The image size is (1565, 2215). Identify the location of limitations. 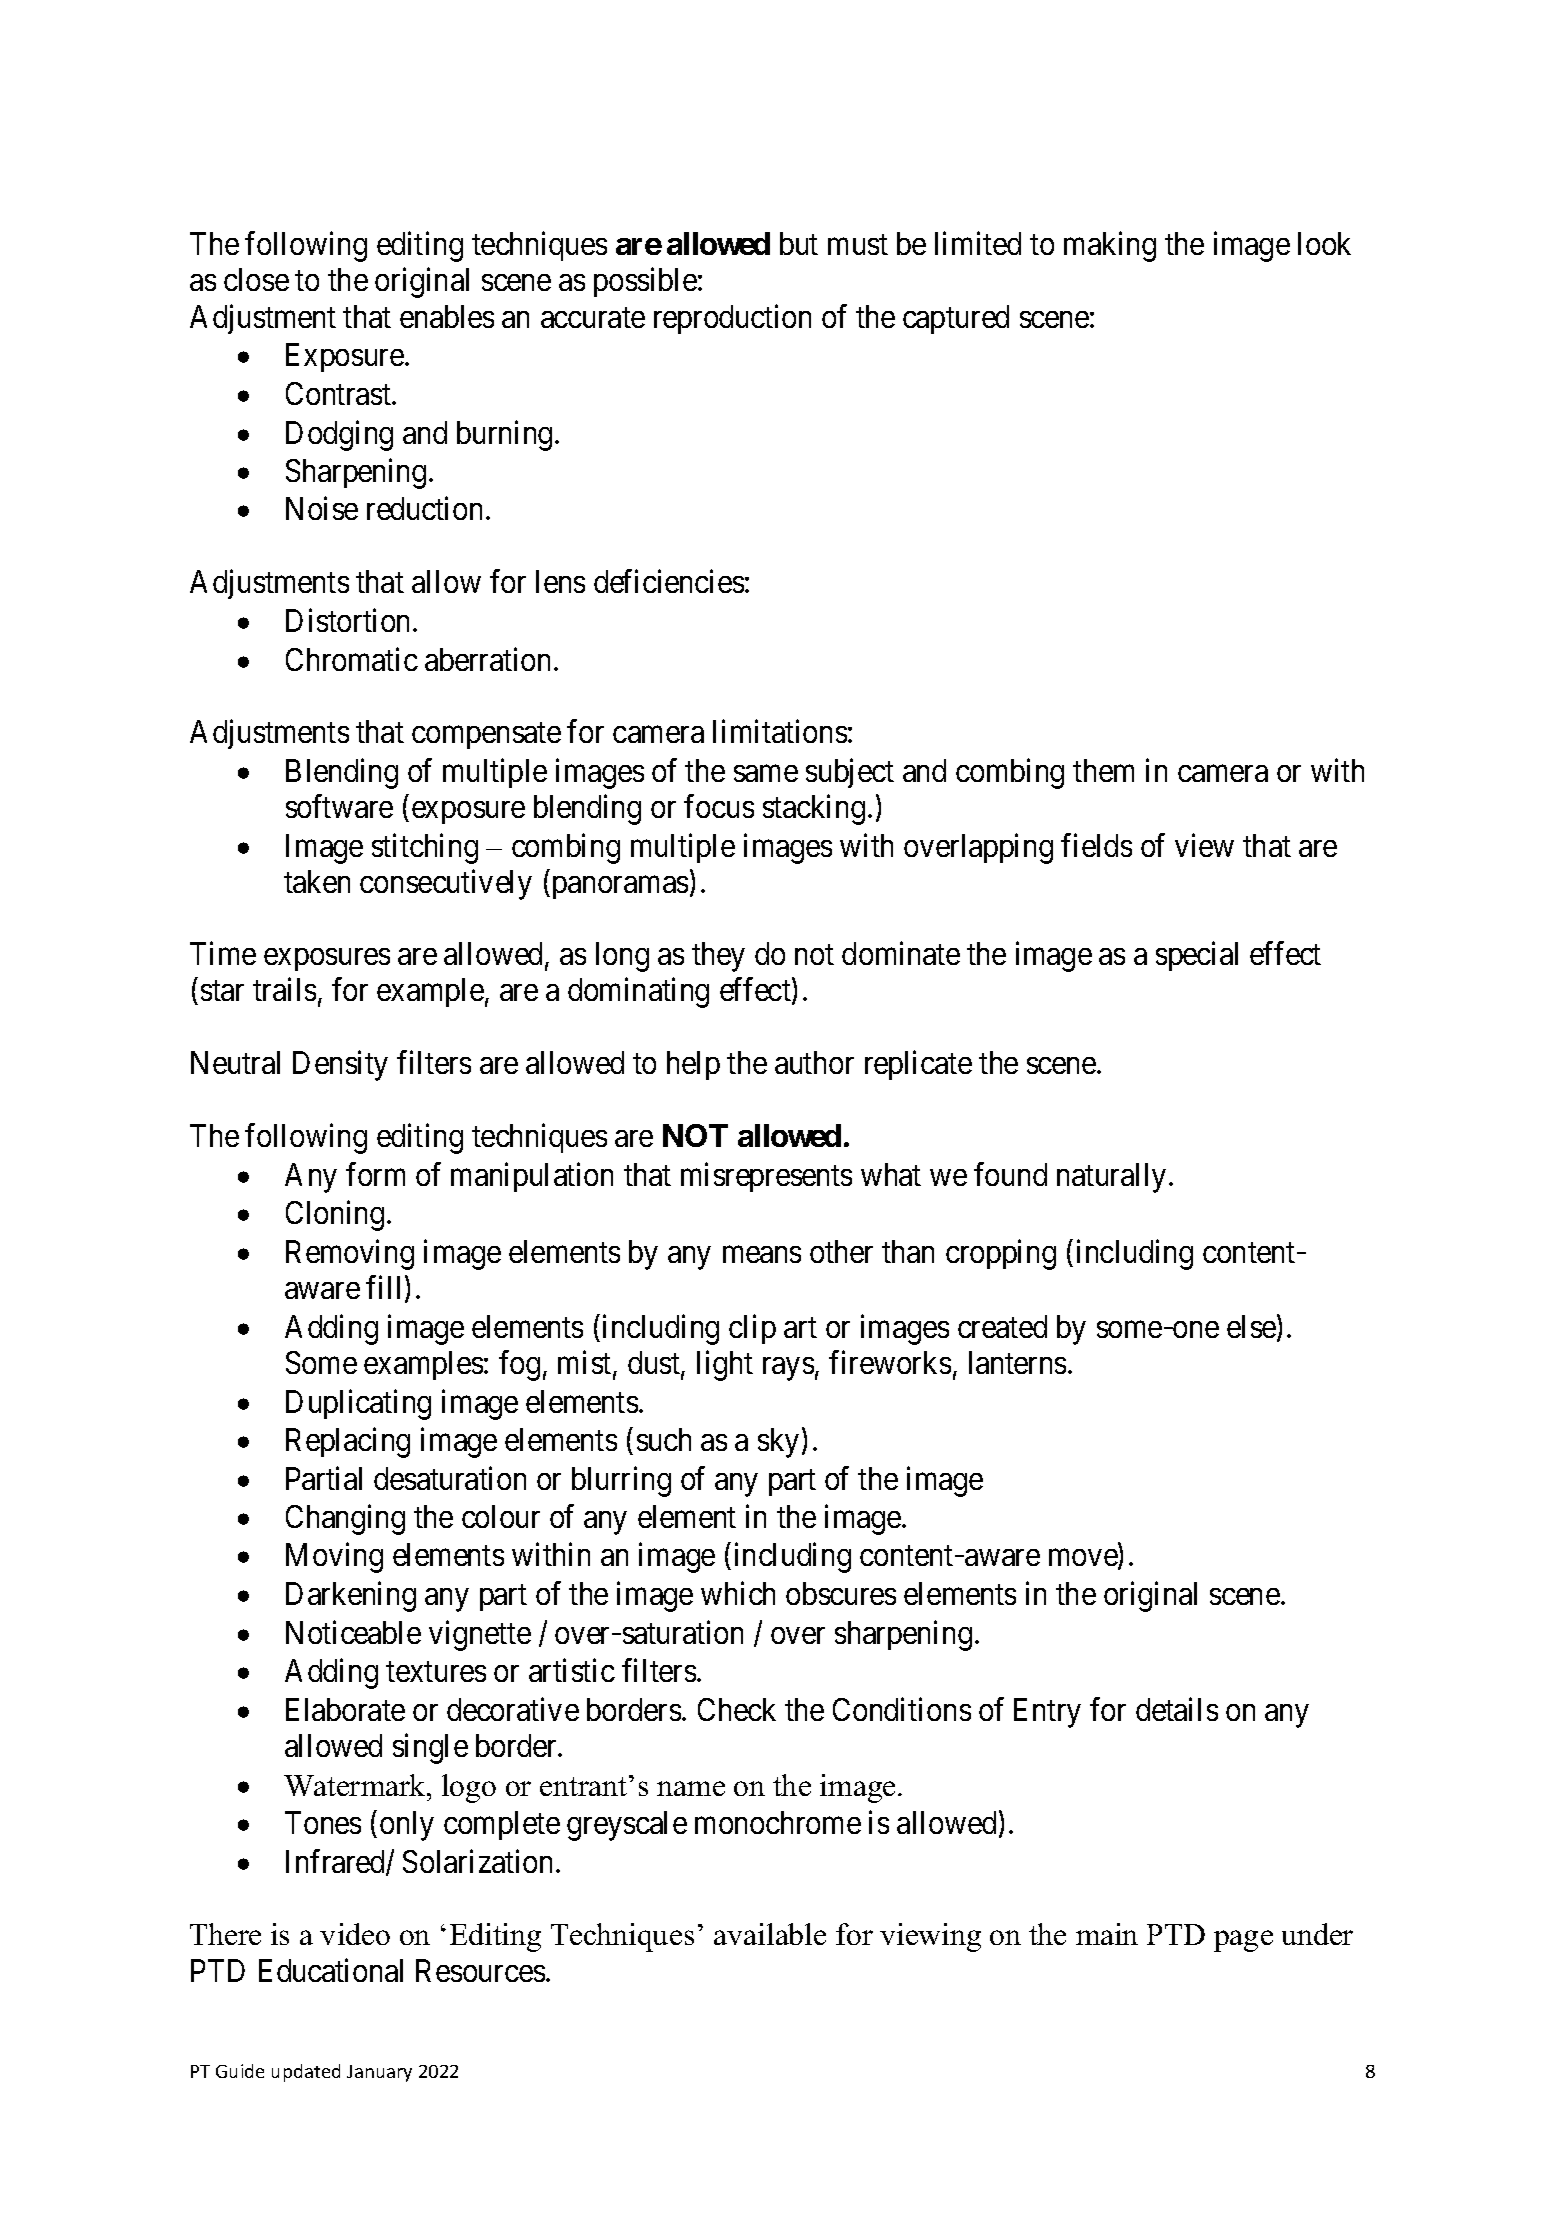
(780, 731).
